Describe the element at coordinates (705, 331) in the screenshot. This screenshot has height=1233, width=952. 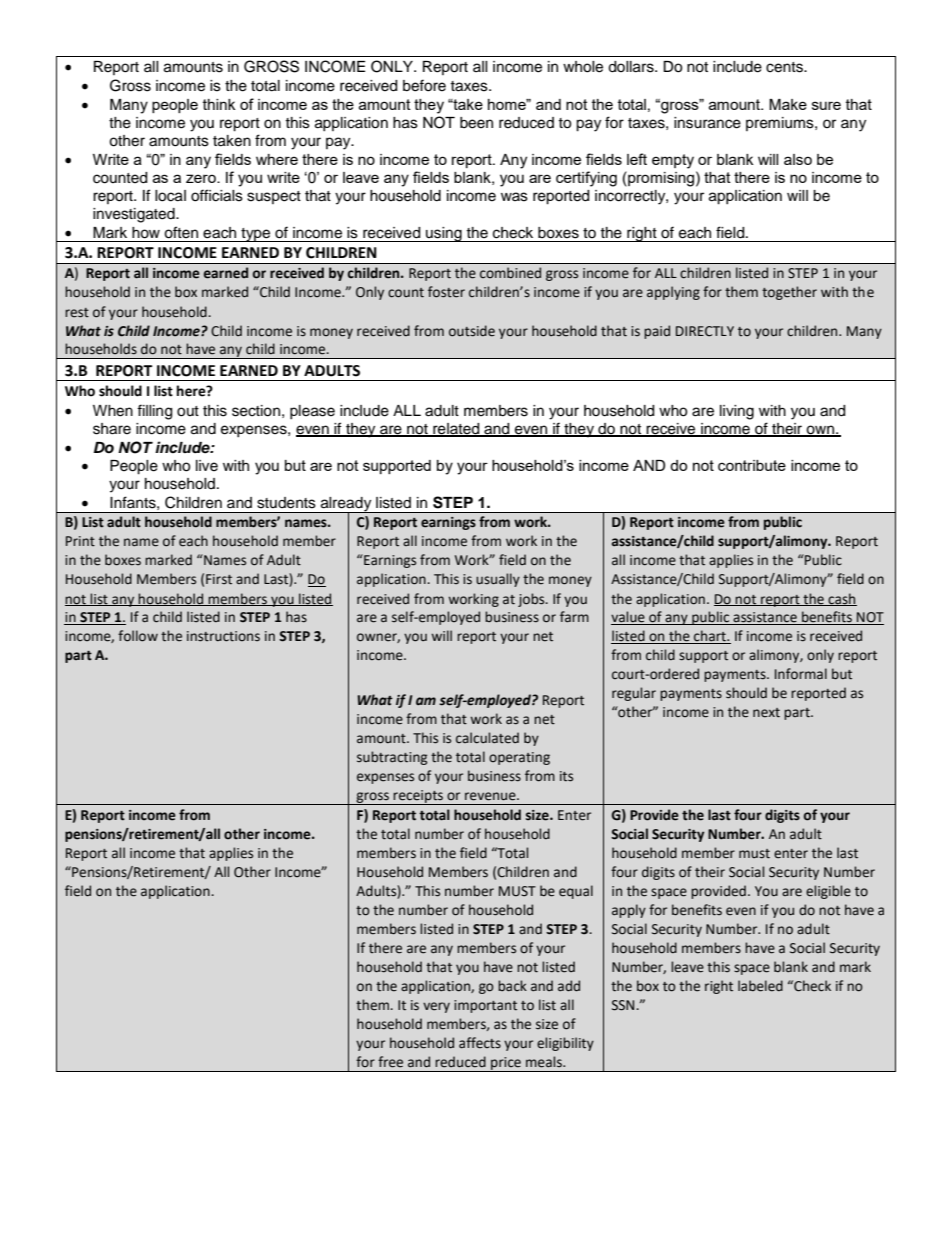
I see `DIRECTLY` at that location.
